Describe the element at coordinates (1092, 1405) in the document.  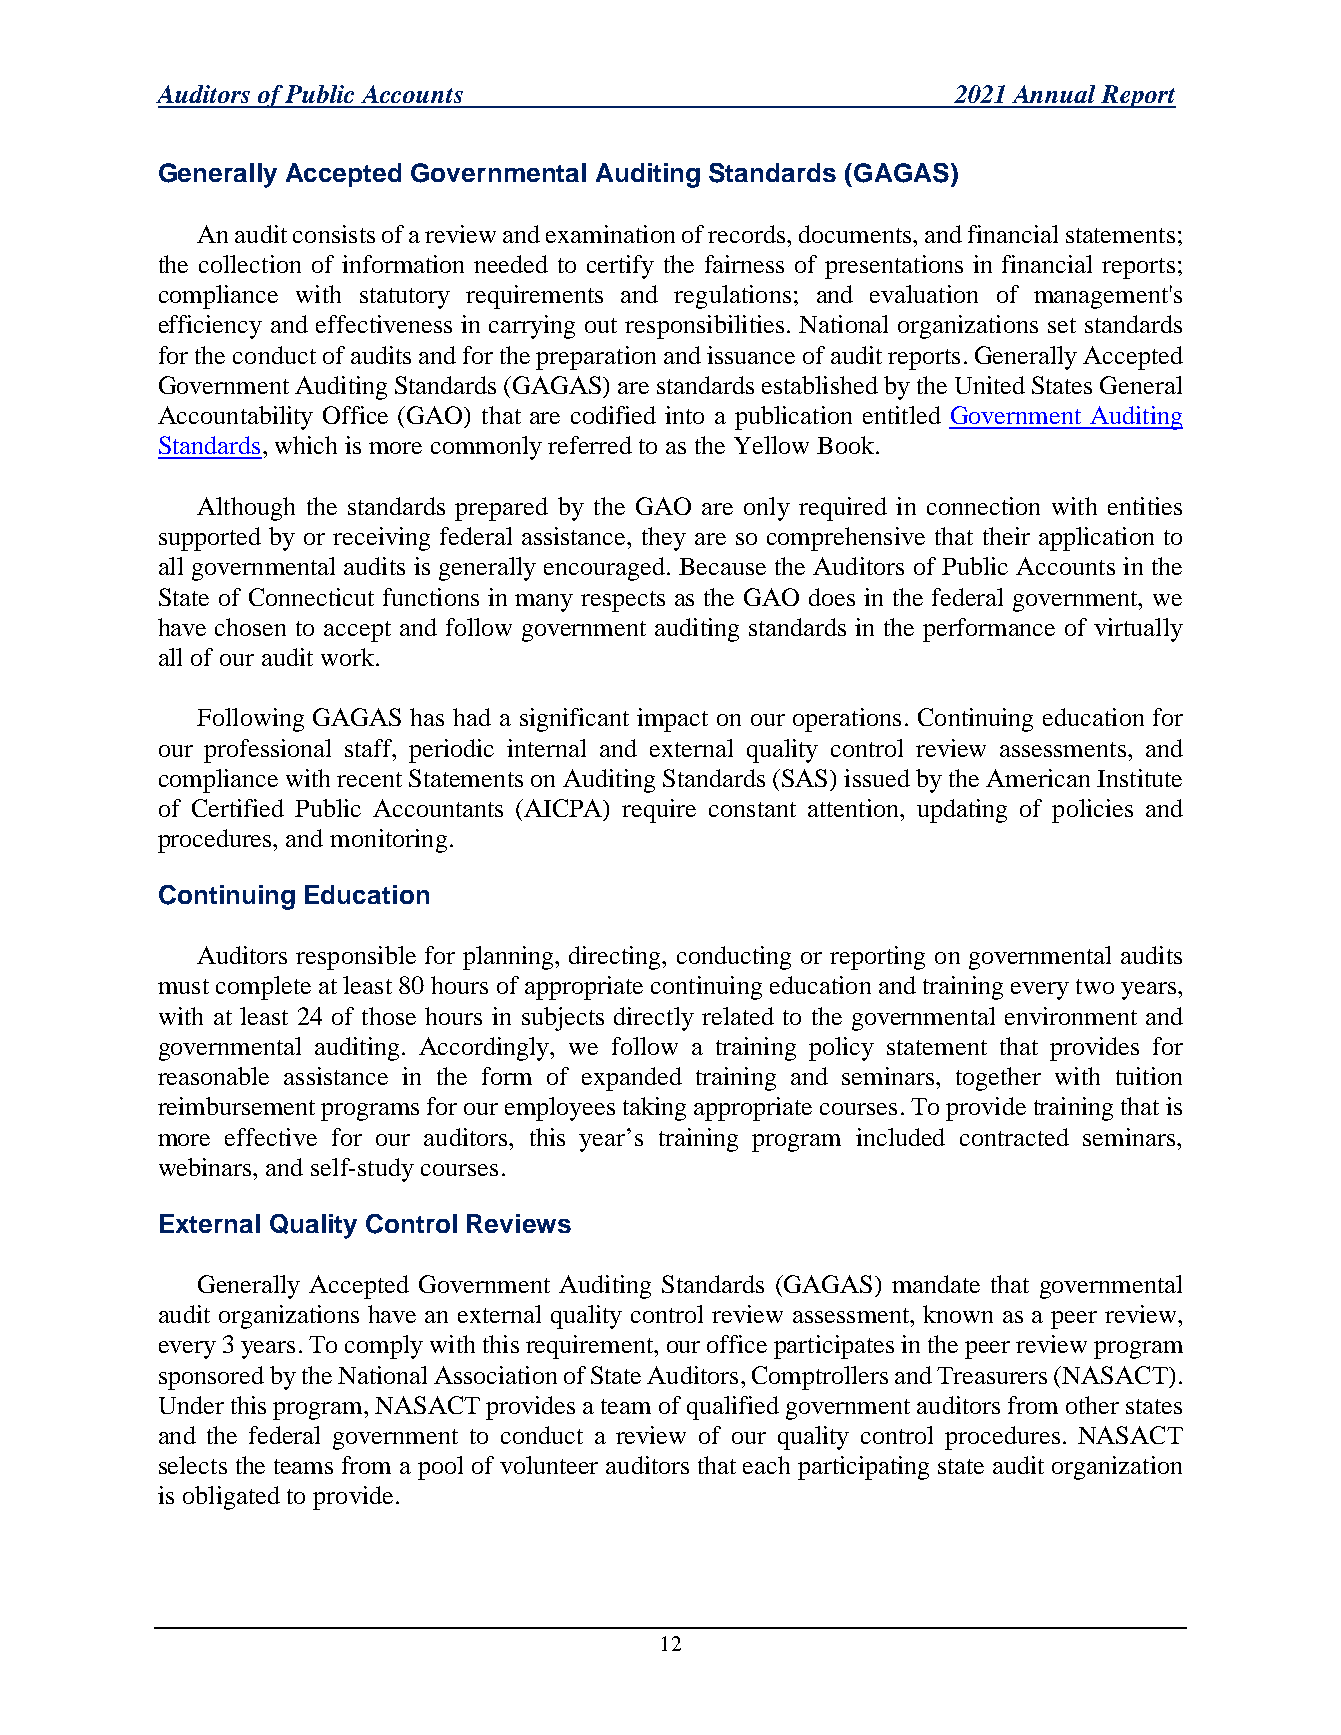
I see `other` at that location.
